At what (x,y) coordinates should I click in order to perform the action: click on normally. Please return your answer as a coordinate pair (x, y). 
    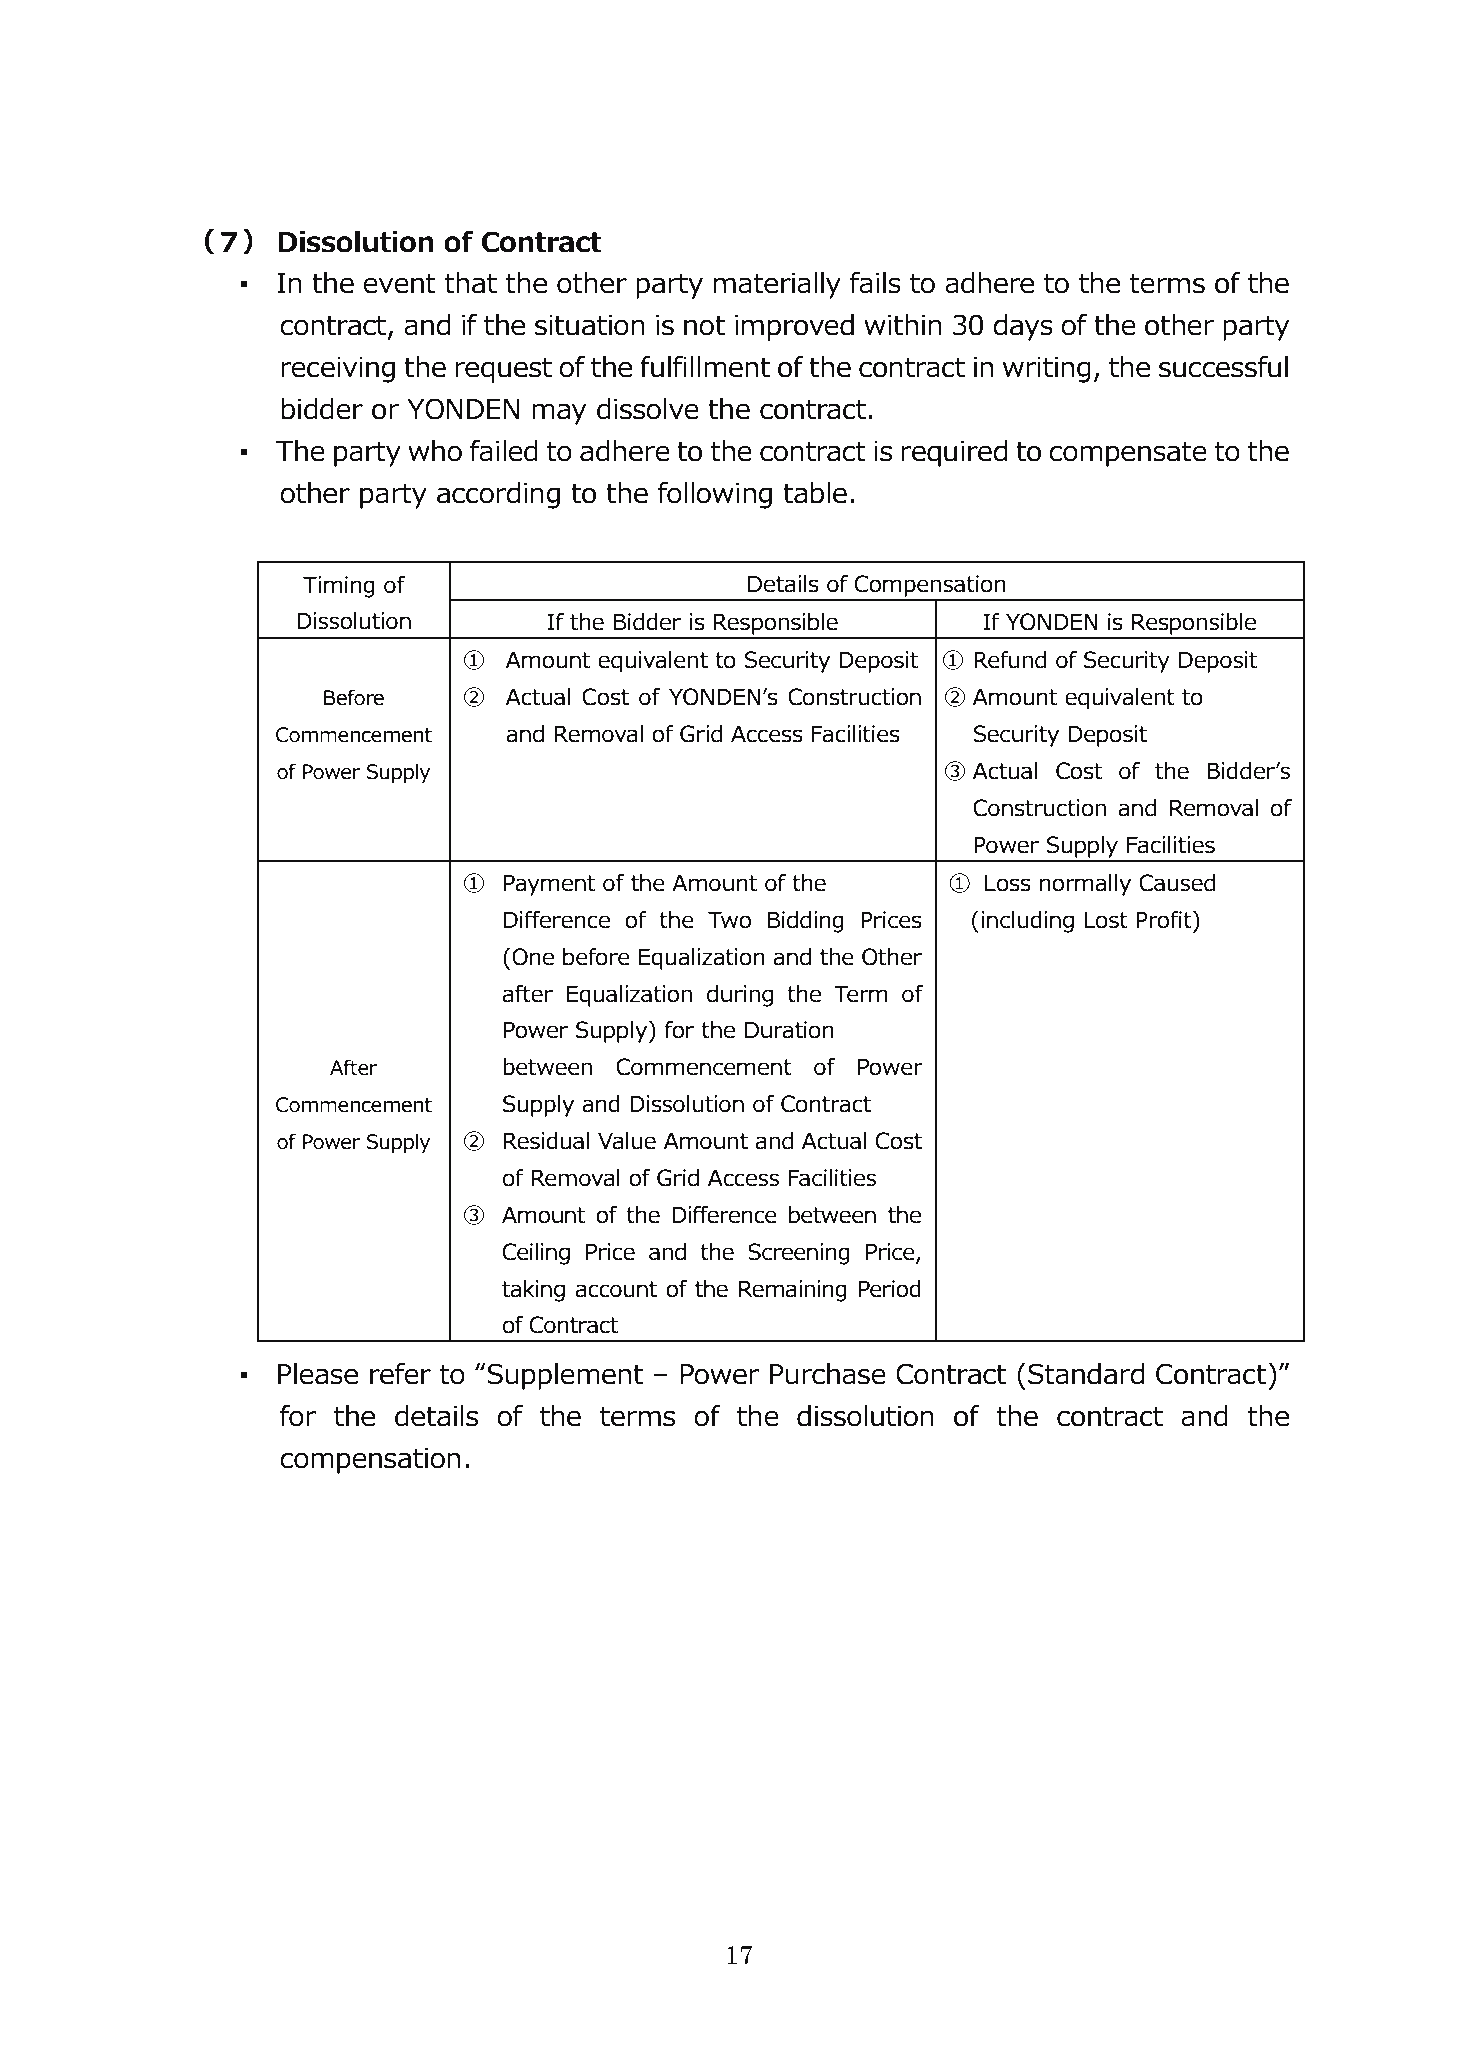
    Looking at the image, I should click on (1085, 884).
